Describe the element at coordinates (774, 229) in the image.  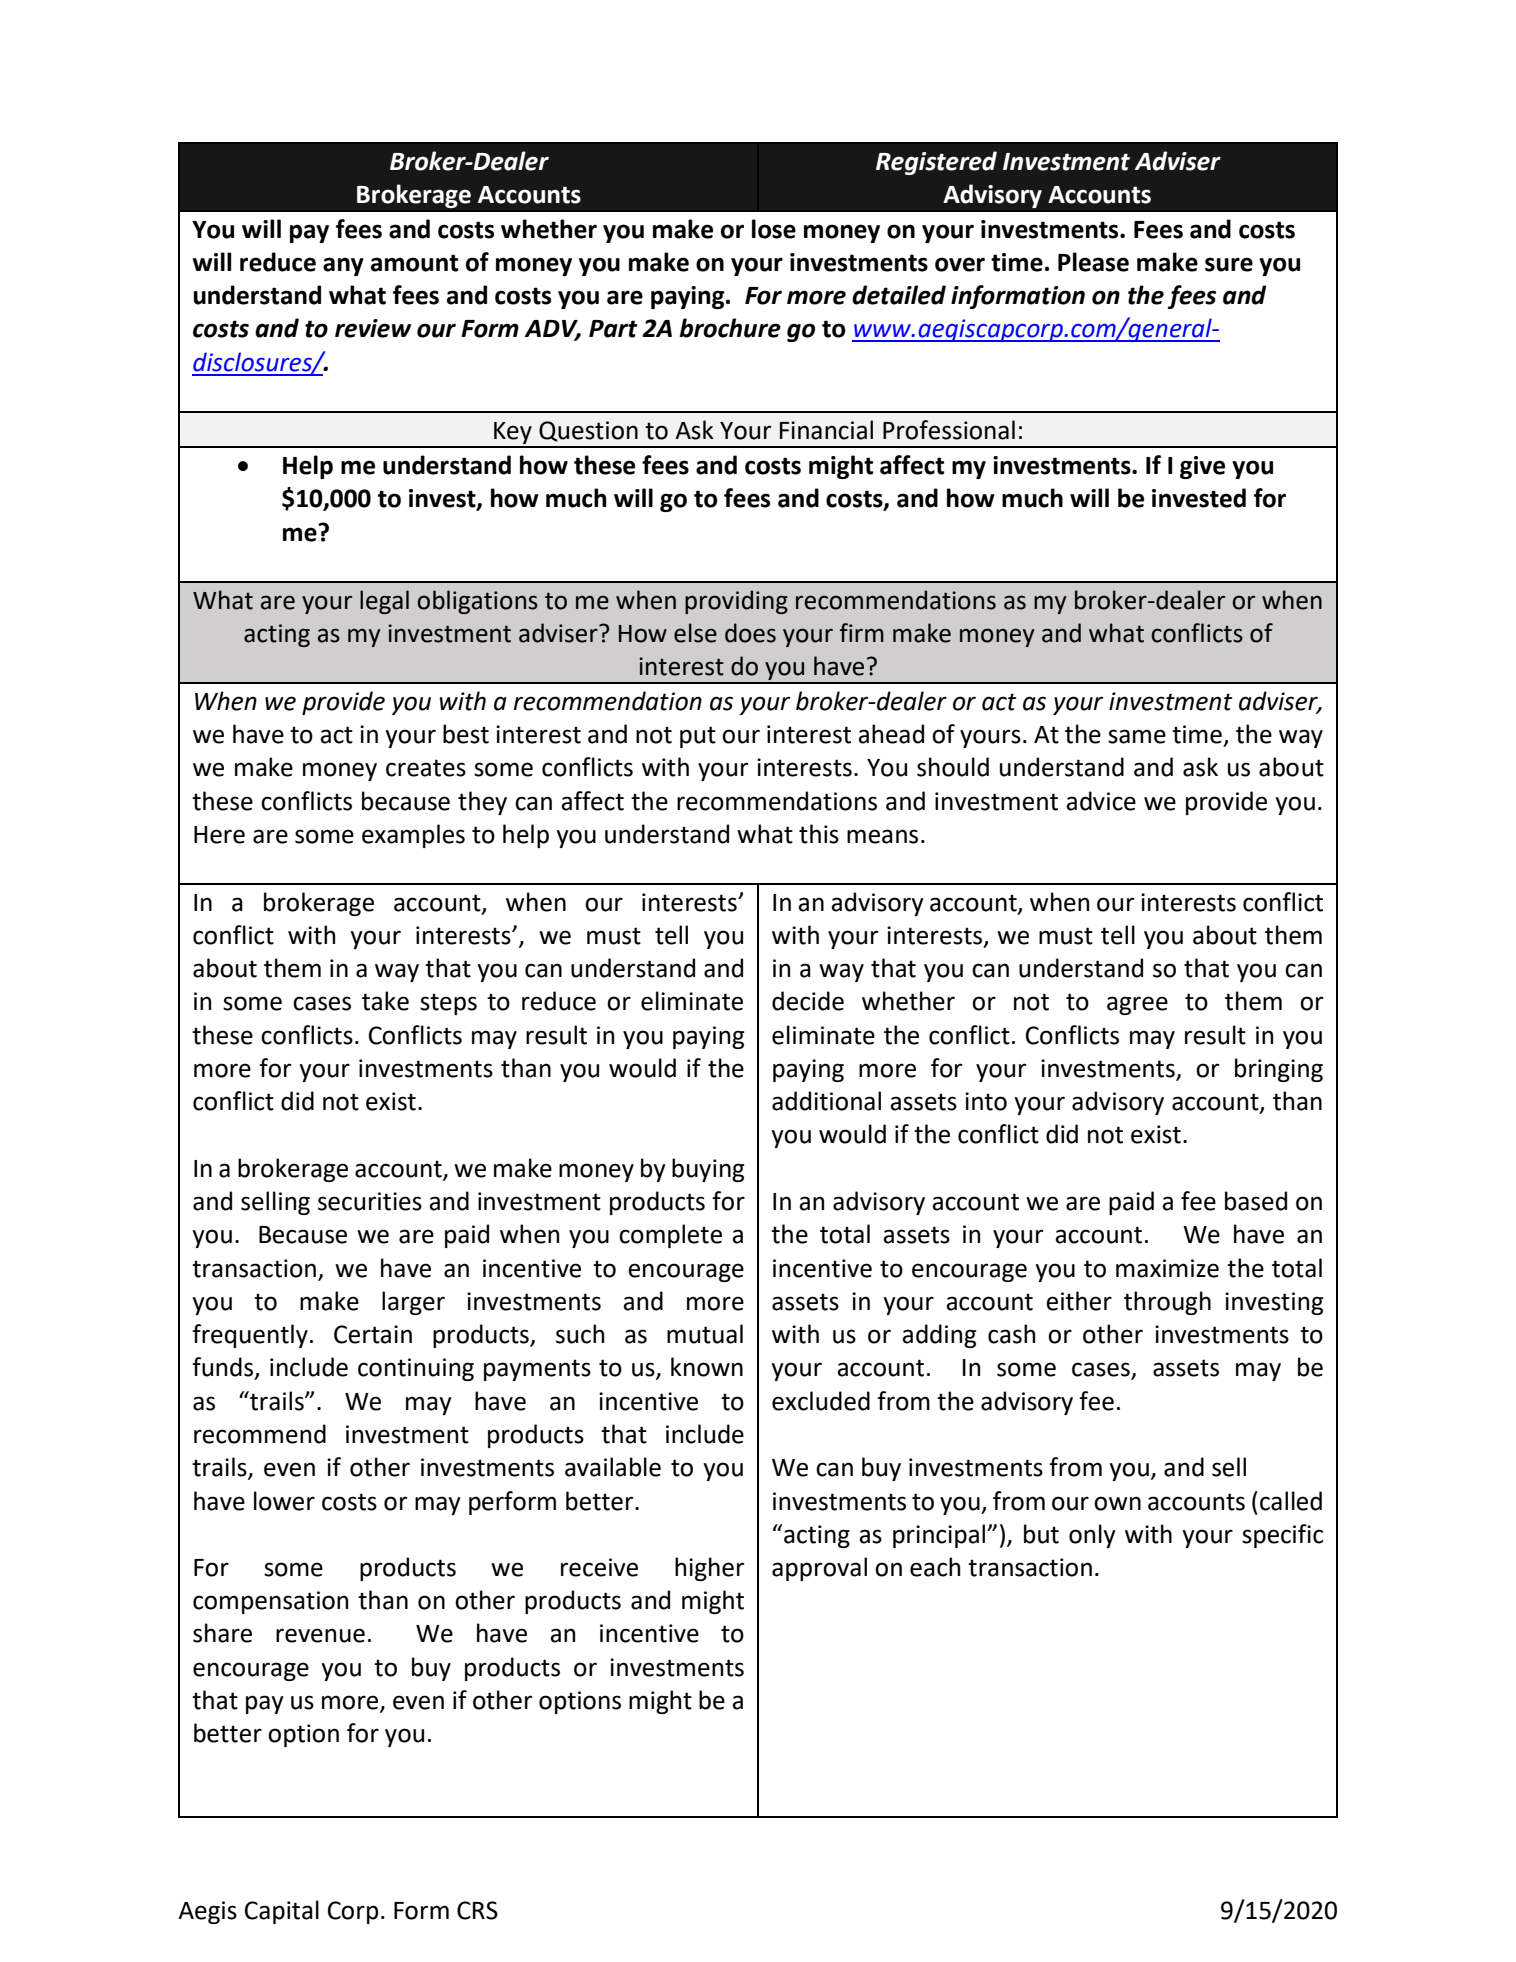
I see `lose` at that location.
